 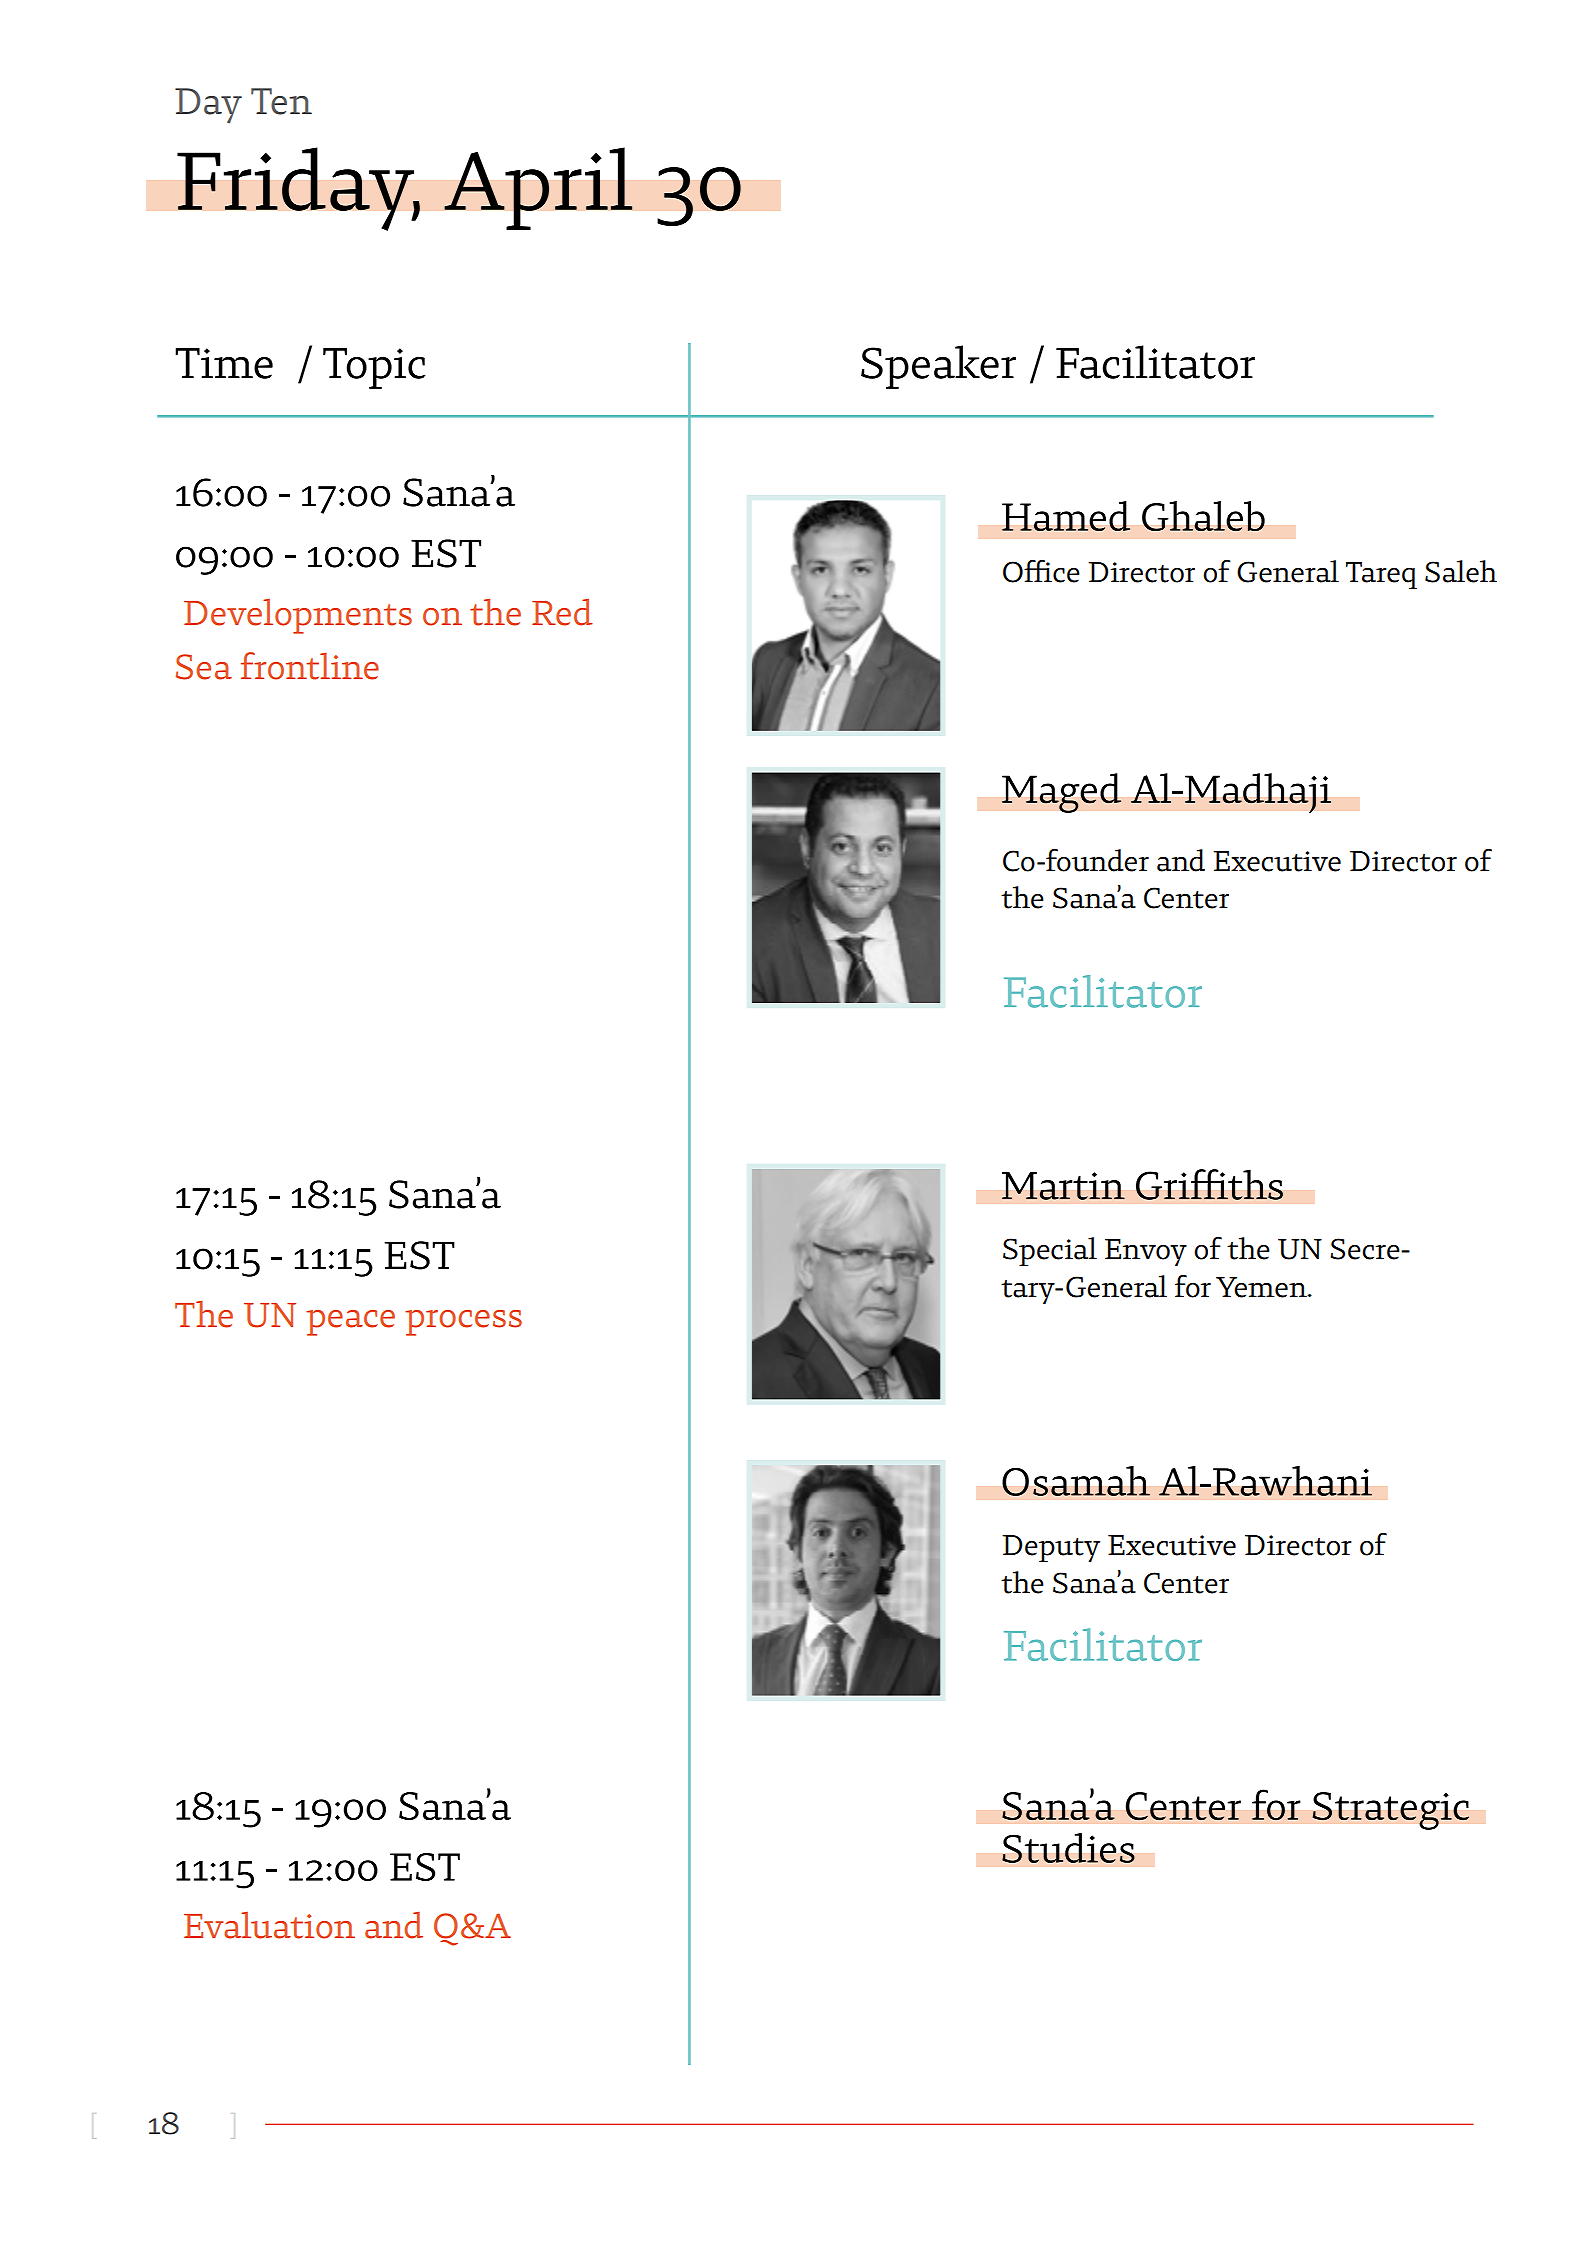 What do you see at coordinates (281, 101) in the screenshot?
I see `Ten` at bounding box center [281, 101].
